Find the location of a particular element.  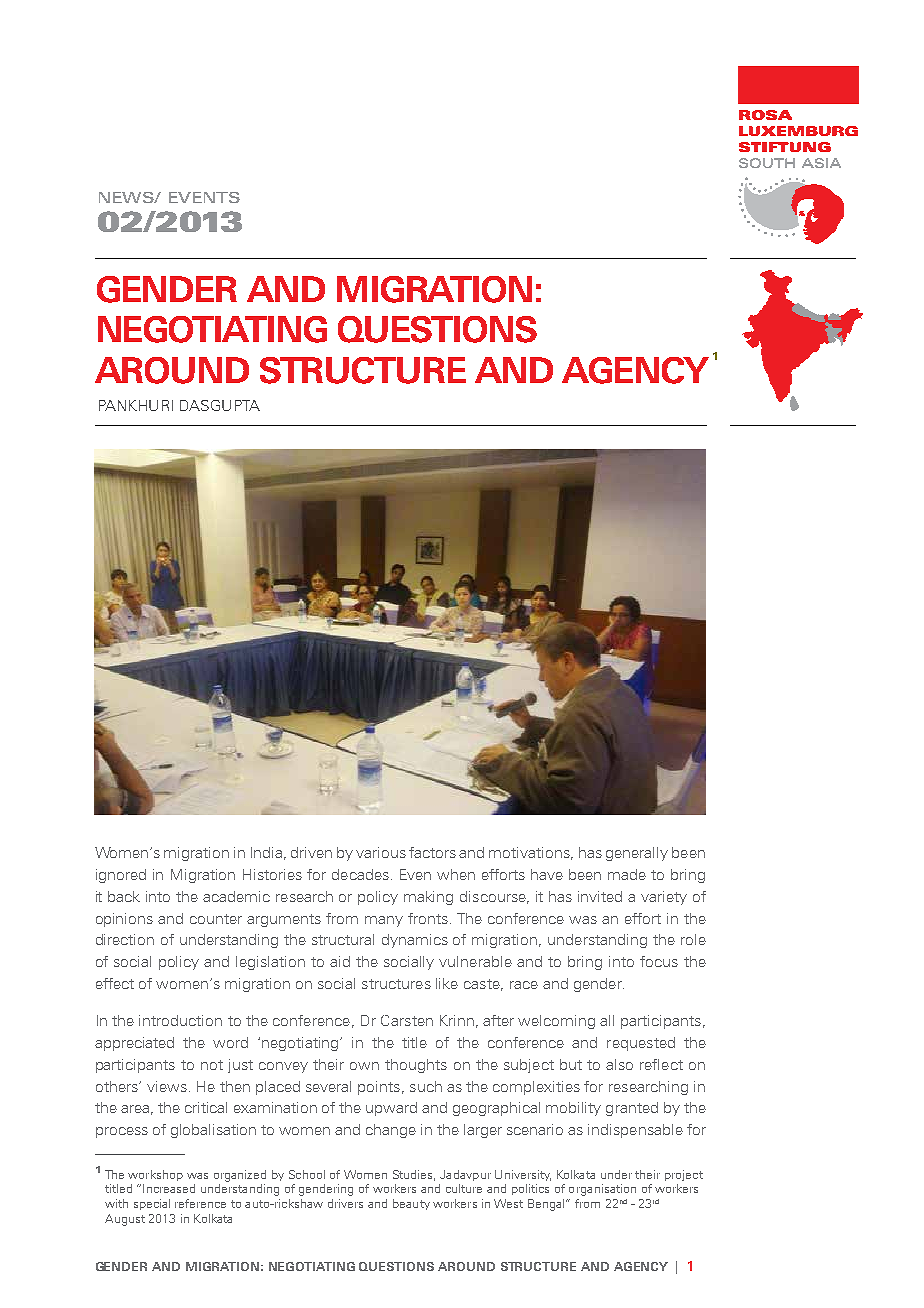

views is located at coordinates (167, 1086).
